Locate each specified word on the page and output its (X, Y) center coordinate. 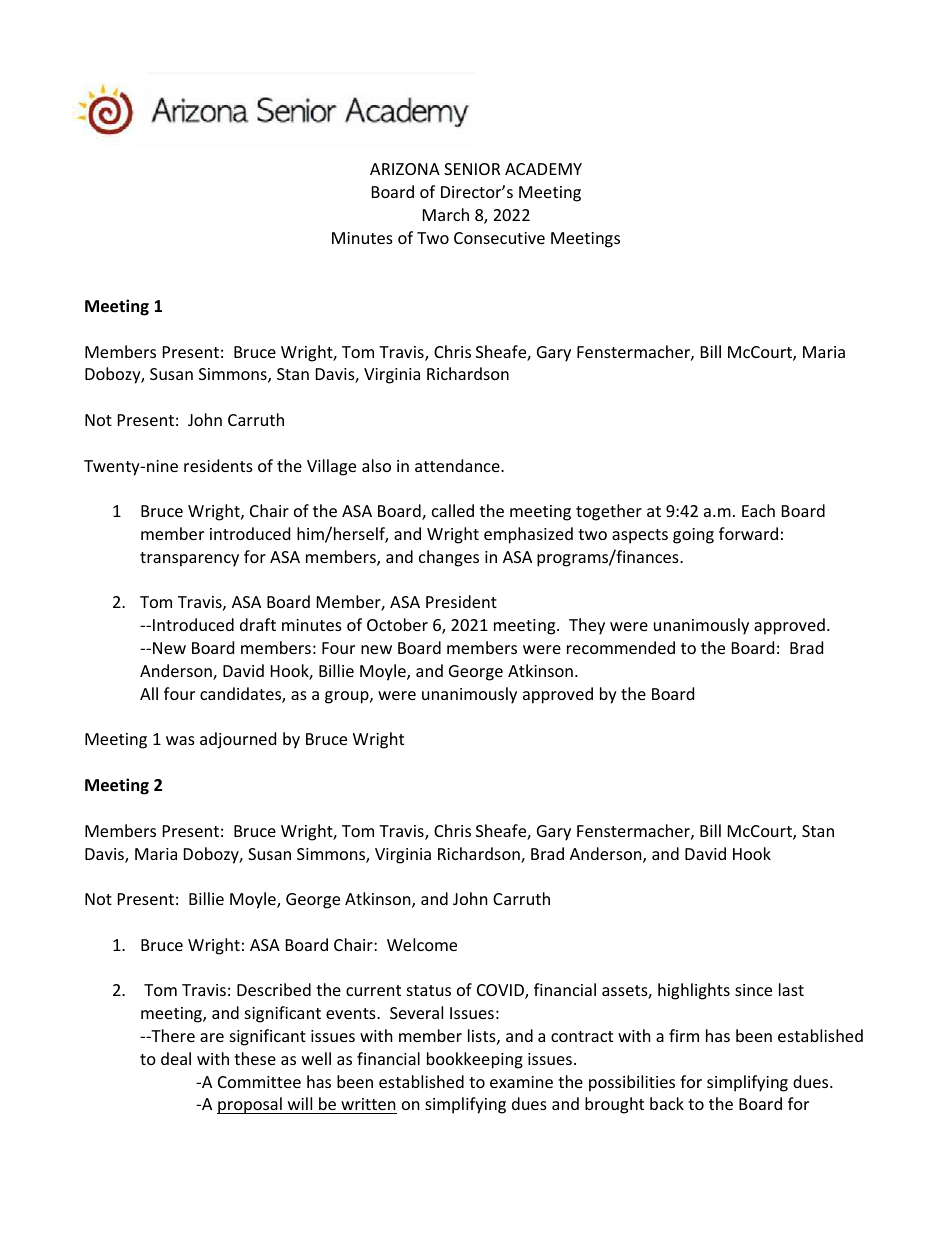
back (667, 1103)
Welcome (422, 944)
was (180, 740)
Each (758, 510)
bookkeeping (475, 1060)
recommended (621, 647)
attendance (458, 465)
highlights (694, 991)
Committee (259, 1082)
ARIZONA (405, 169)
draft (258, 624)
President (461, 601)
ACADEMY (543, 169)
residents (218, 465)
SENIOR (472, 169)
